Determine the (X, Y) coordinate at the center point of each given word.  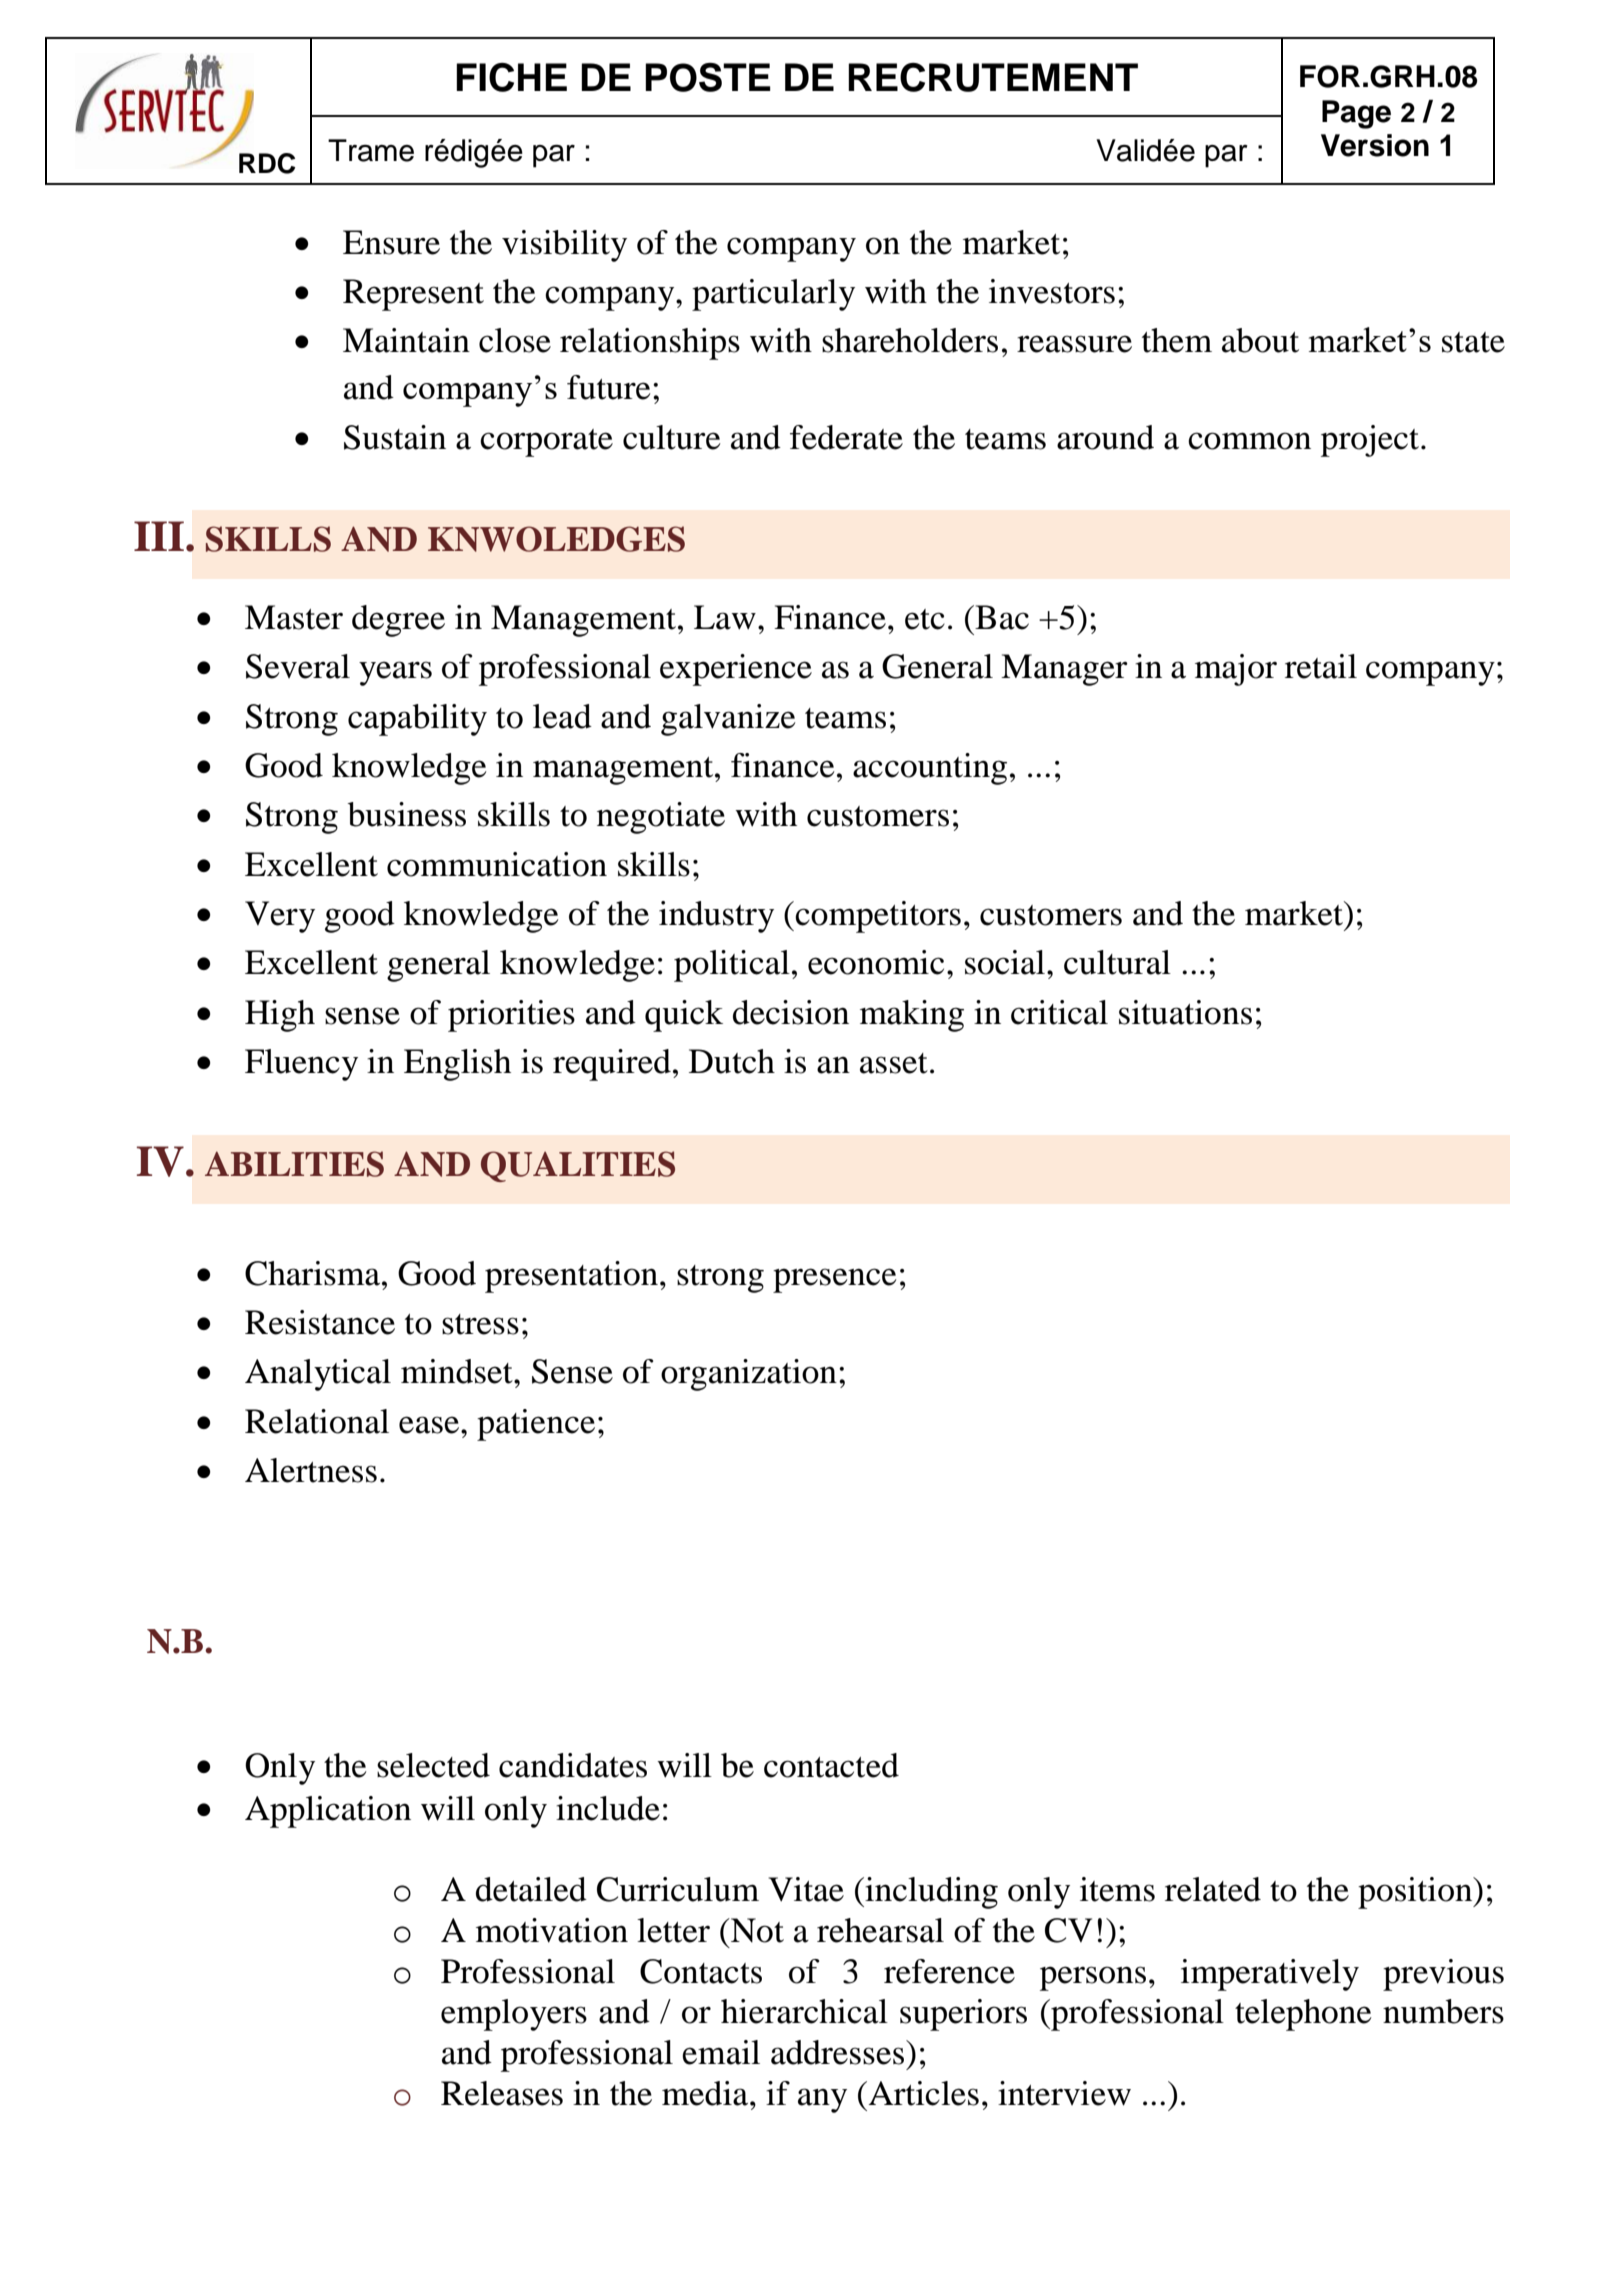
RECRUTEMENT (993, 77)
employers (514, 2015)
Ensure (391, 242)
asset (894, 1063)
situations (1185, 1012)
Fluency (301, 1065)
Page (1356, 114)
